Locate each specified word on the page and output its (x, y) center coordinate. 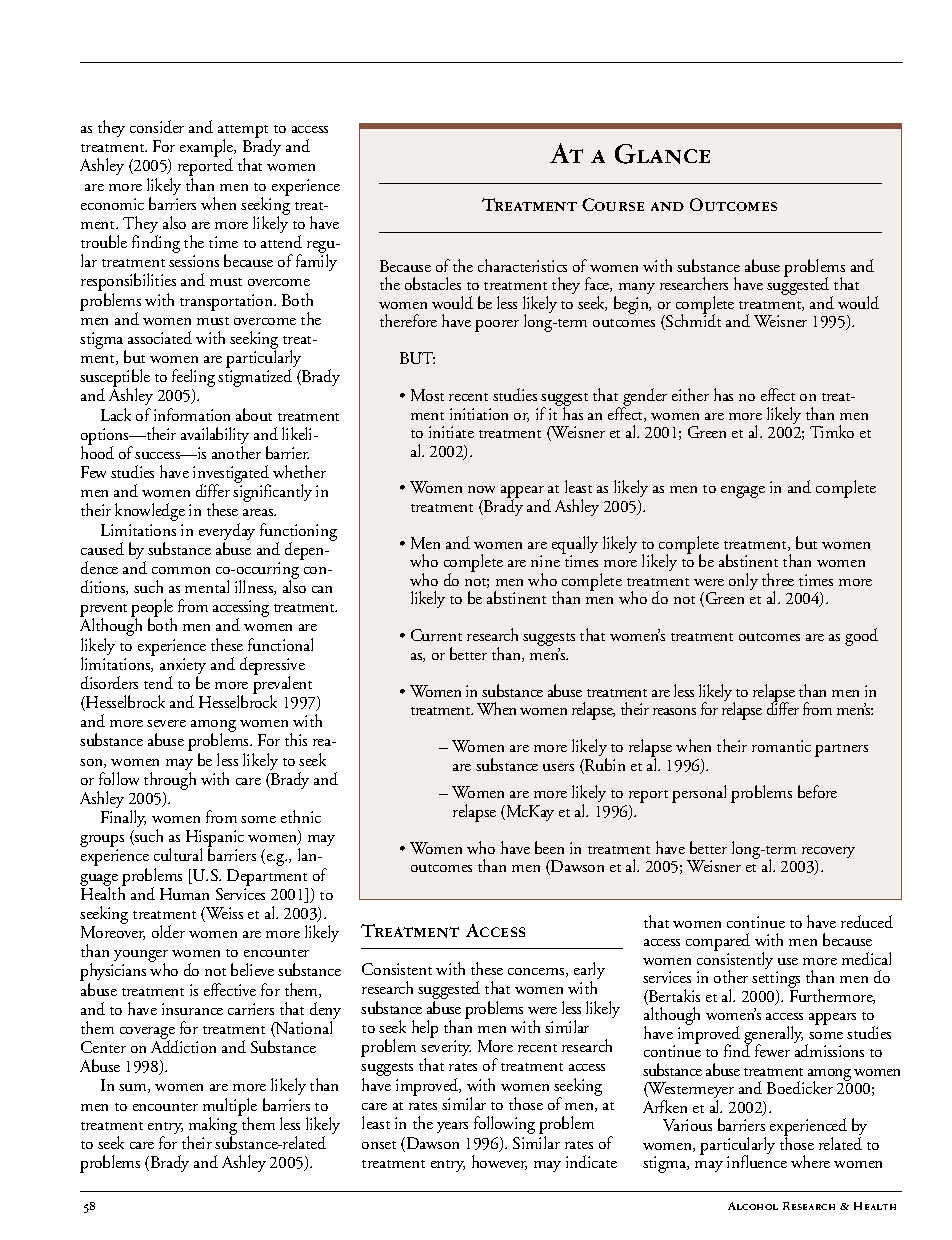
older (168, 931)
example (208, 149)
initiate (451, 432)
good (861, 637)
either (690, 394)
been (549, 847)
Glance (662, 154)
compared (718, 943)
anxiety (183, 667)
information (192, 414)
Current (436, 635)
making (214, 1126)
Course (613, 204)
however (499, 1162)
